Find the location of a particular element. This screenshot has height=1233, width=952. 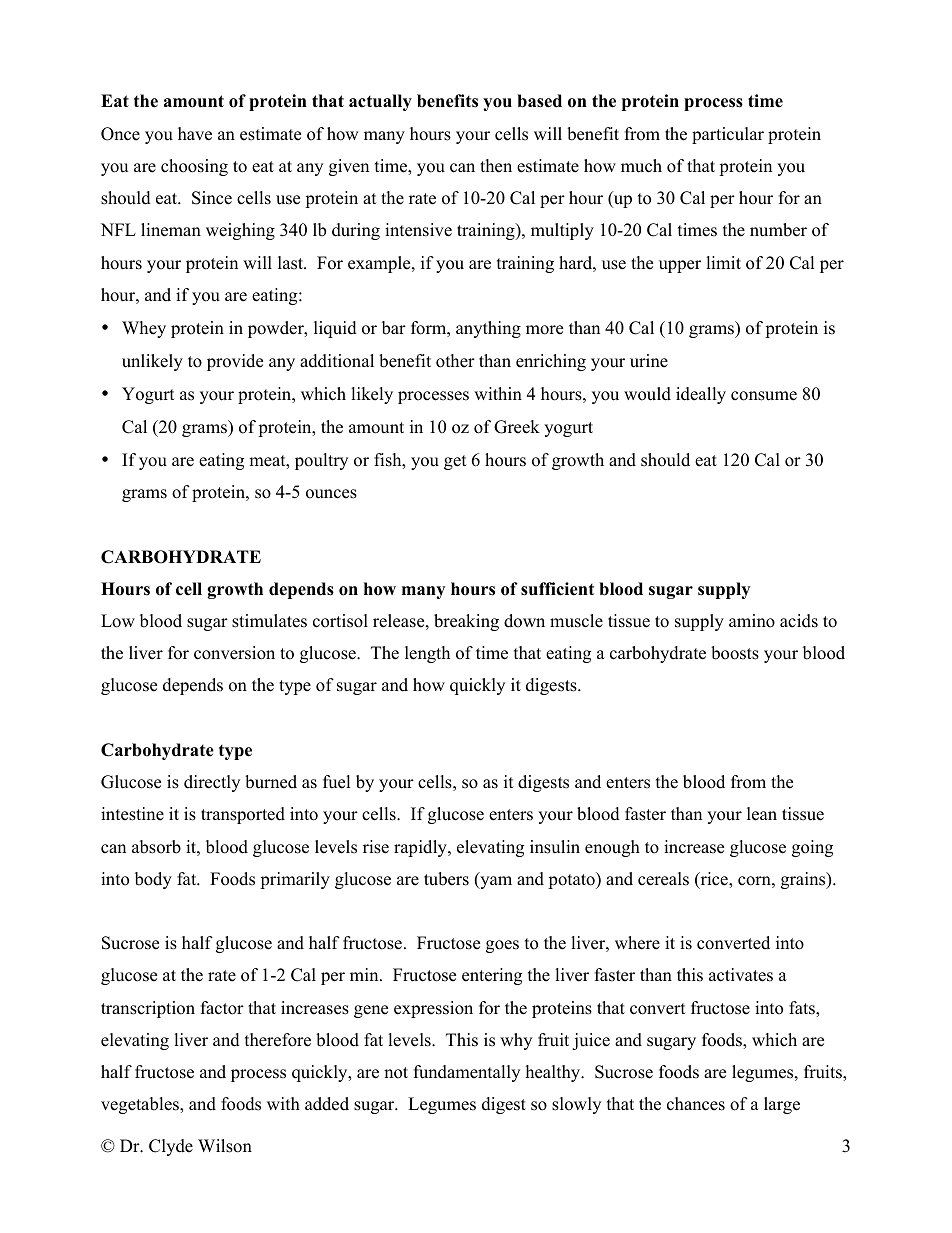

rapidly is located at coordinates (421, 848).
